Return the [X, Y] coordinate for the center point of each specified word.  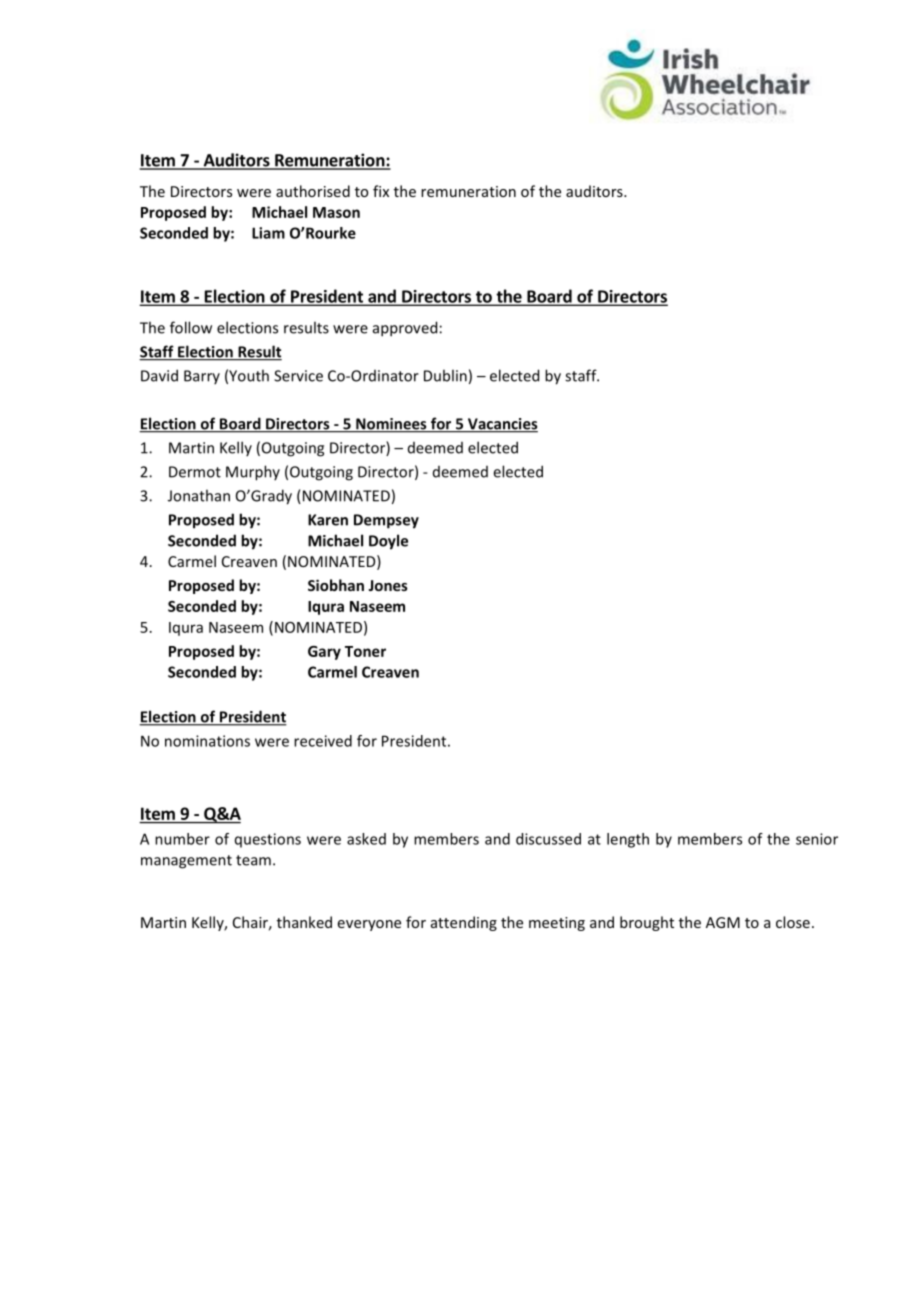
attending [464, 923]
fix [381, 191]
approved [405, 329]
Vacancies [502, 425]
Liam [268, 233]
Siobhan [336, 585]
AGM [723, 922]
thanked [304, 922]
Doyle [388, 542]
